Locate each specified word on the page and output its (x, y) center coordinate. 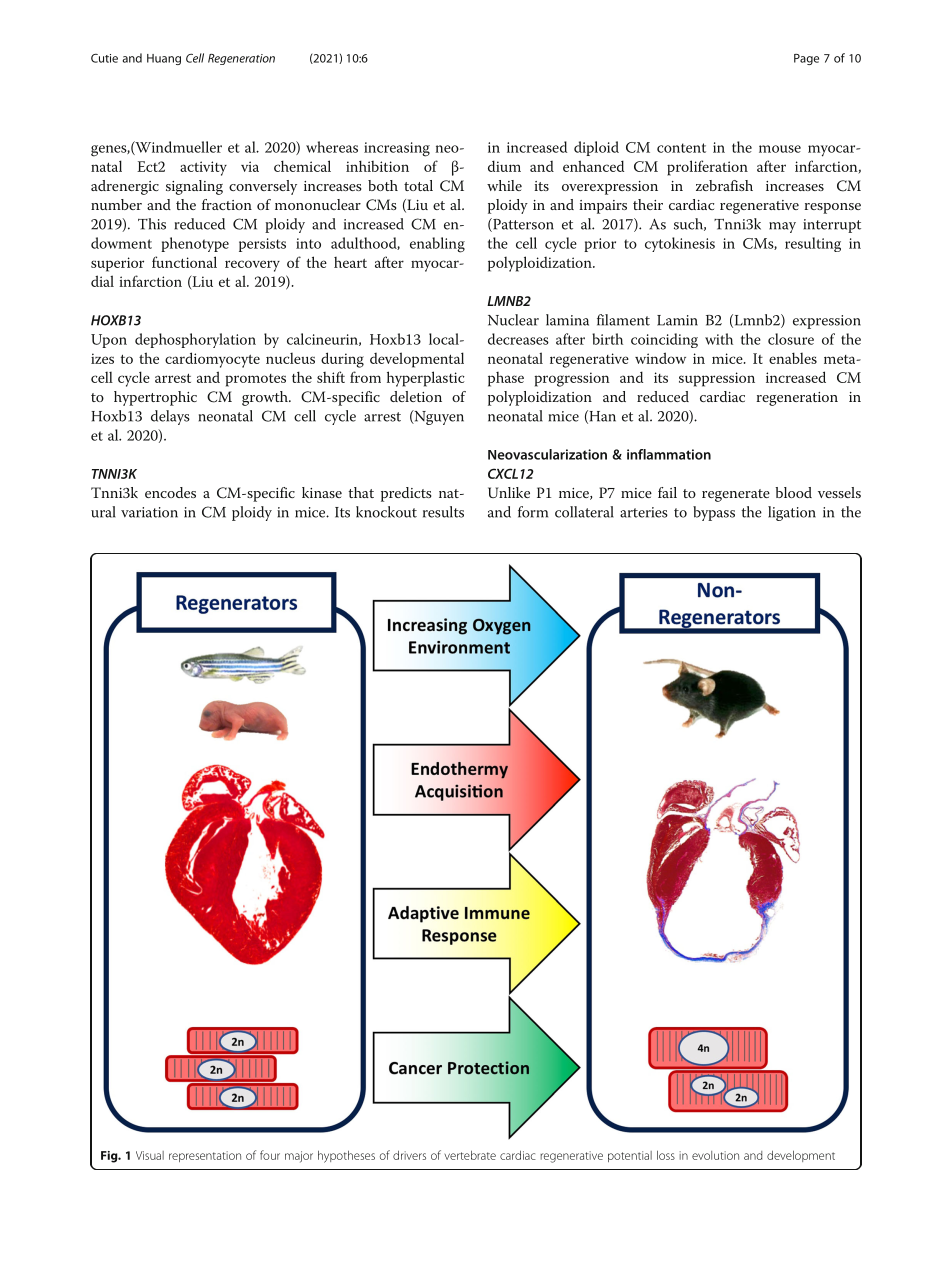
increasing (397, 149)
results (443, 512)
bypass (714, 513)
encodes (170, 492)
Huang (164, 59)
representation (205, 1156)
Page (806, 59)
